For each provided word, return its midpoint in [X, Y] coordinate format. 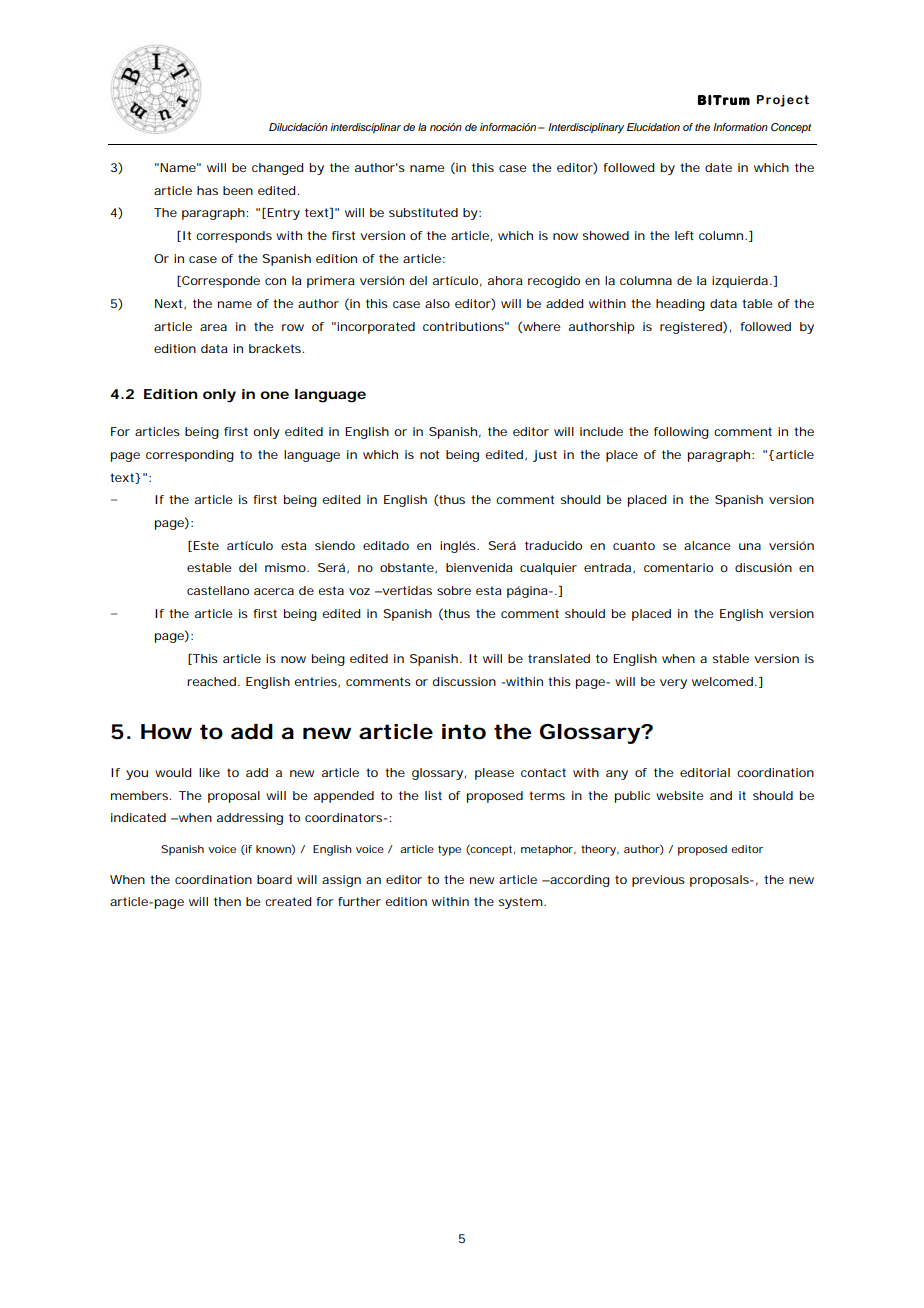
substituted [423, 212]
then [227, 901]
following [681, 433]
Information [740, 127]
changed [277, 169]
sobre [454, 590]
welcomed [724, 681]
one [274, 395]
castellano [218, 590]
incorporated [376, 328]
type [449, 850]
